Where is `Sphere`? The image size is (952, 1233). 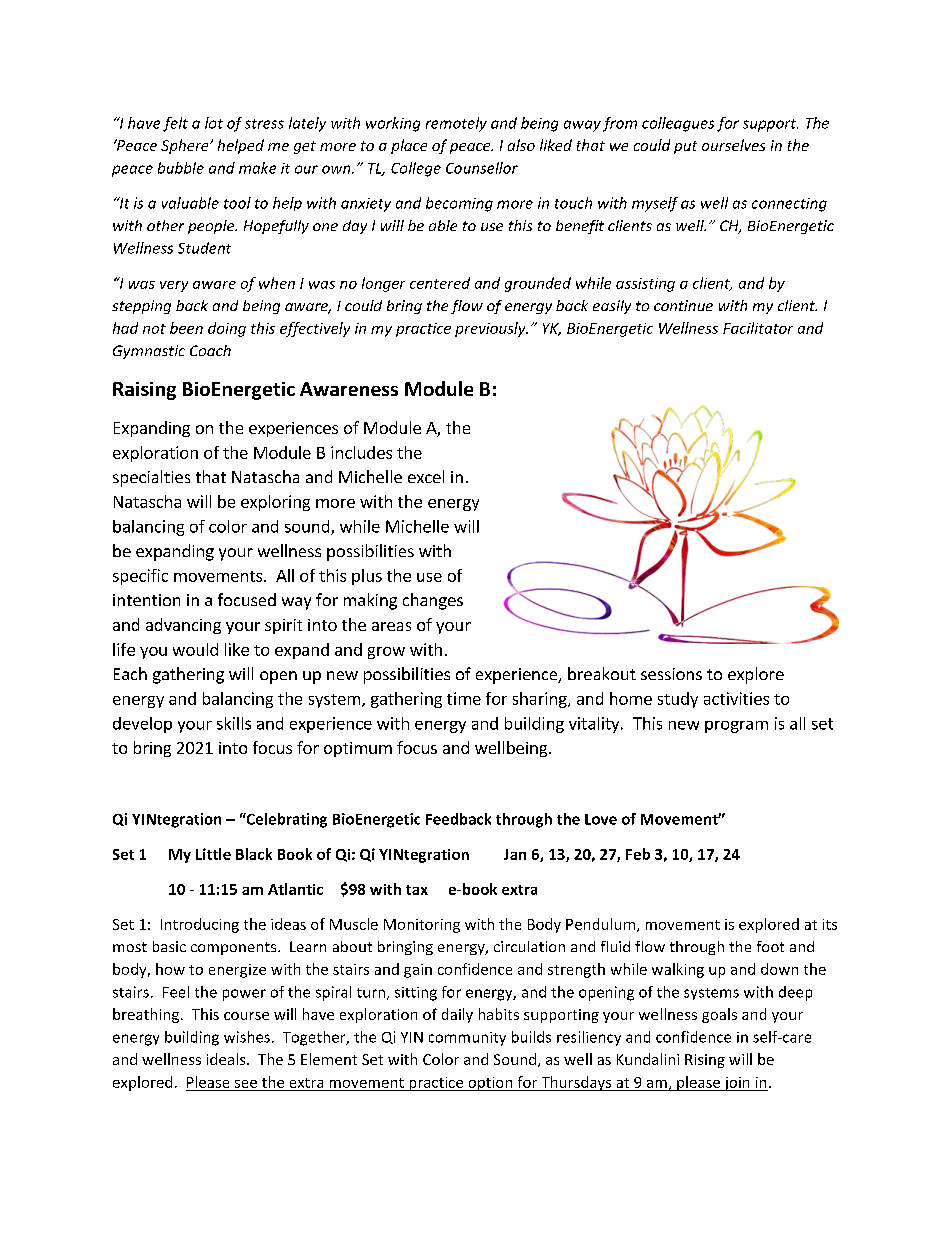 Sphere is located at coordinates (186, 146).
